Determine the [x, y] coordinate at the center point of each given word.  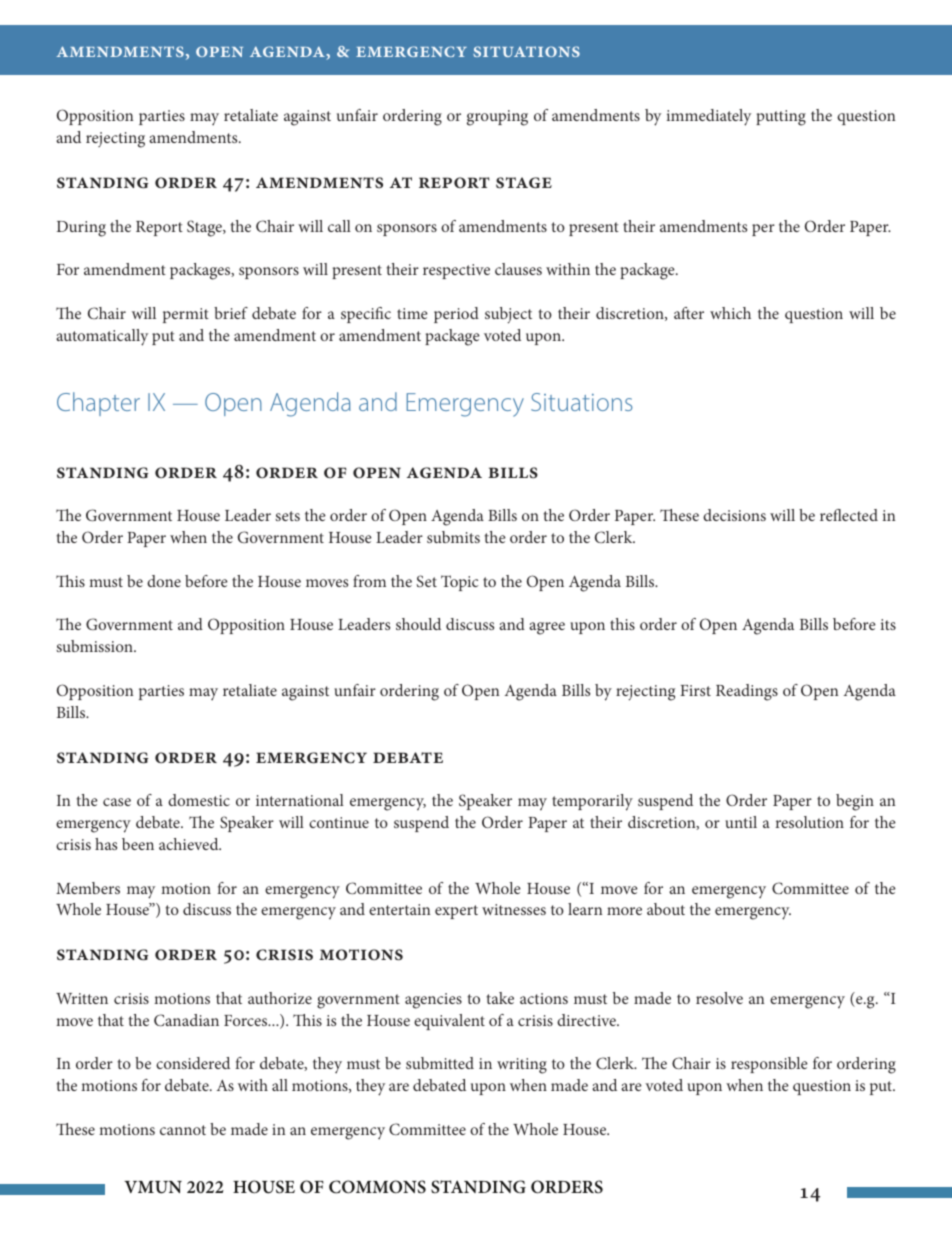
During [81, 229]
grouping [497, 118]
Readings [747, 692]
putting [781, 118]
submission [95, 646]
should [418, 624]
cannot [183, 1130]
